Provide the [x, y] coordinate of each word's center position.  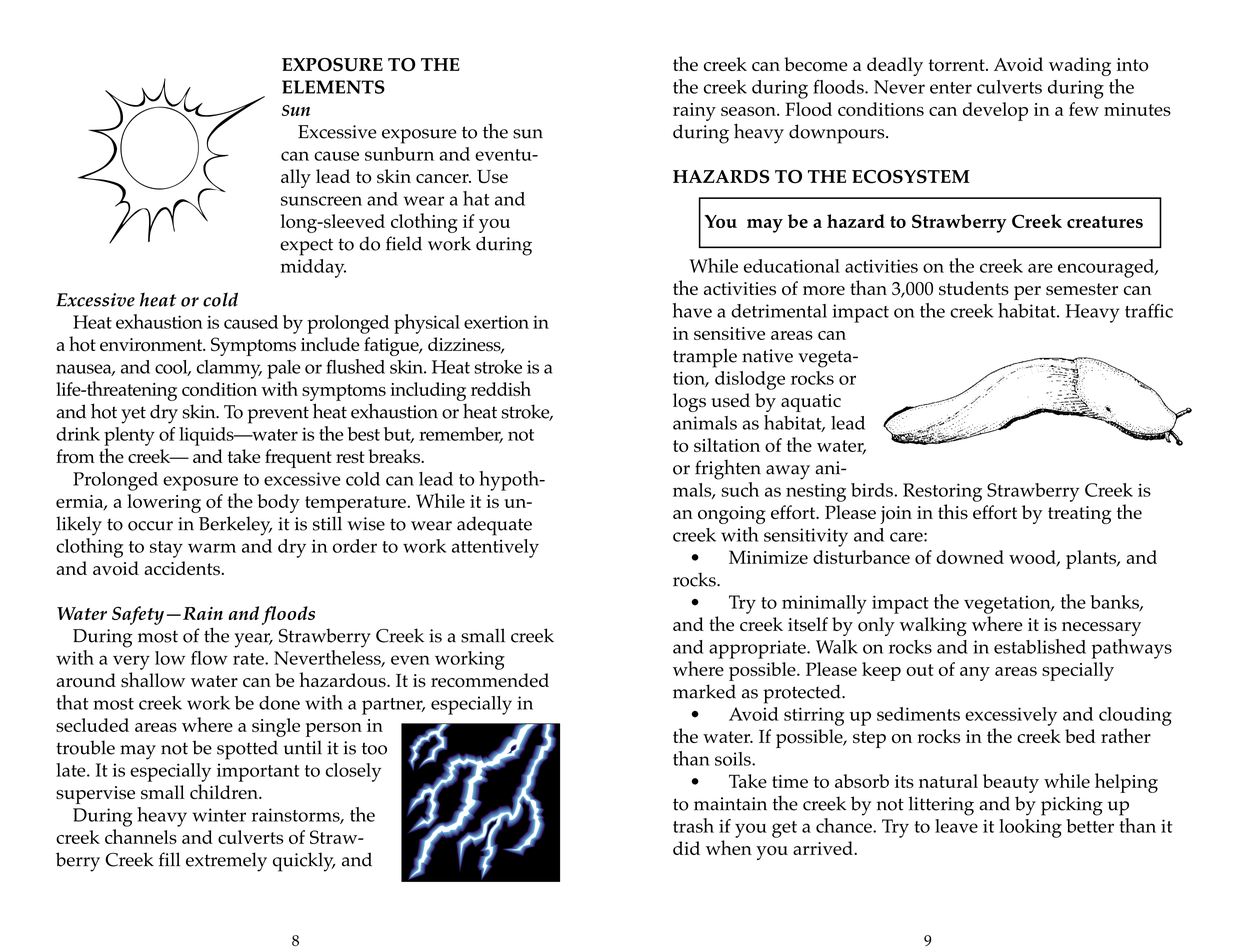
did [686, 848]
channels [141, 836]
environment [152, 345]
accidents [182, 568]
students [974, 288]
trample [705, 358]
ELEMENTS [333, 87]
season [749, 111]
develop [995, 111]
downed [970, 557]
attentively [495, 548]
